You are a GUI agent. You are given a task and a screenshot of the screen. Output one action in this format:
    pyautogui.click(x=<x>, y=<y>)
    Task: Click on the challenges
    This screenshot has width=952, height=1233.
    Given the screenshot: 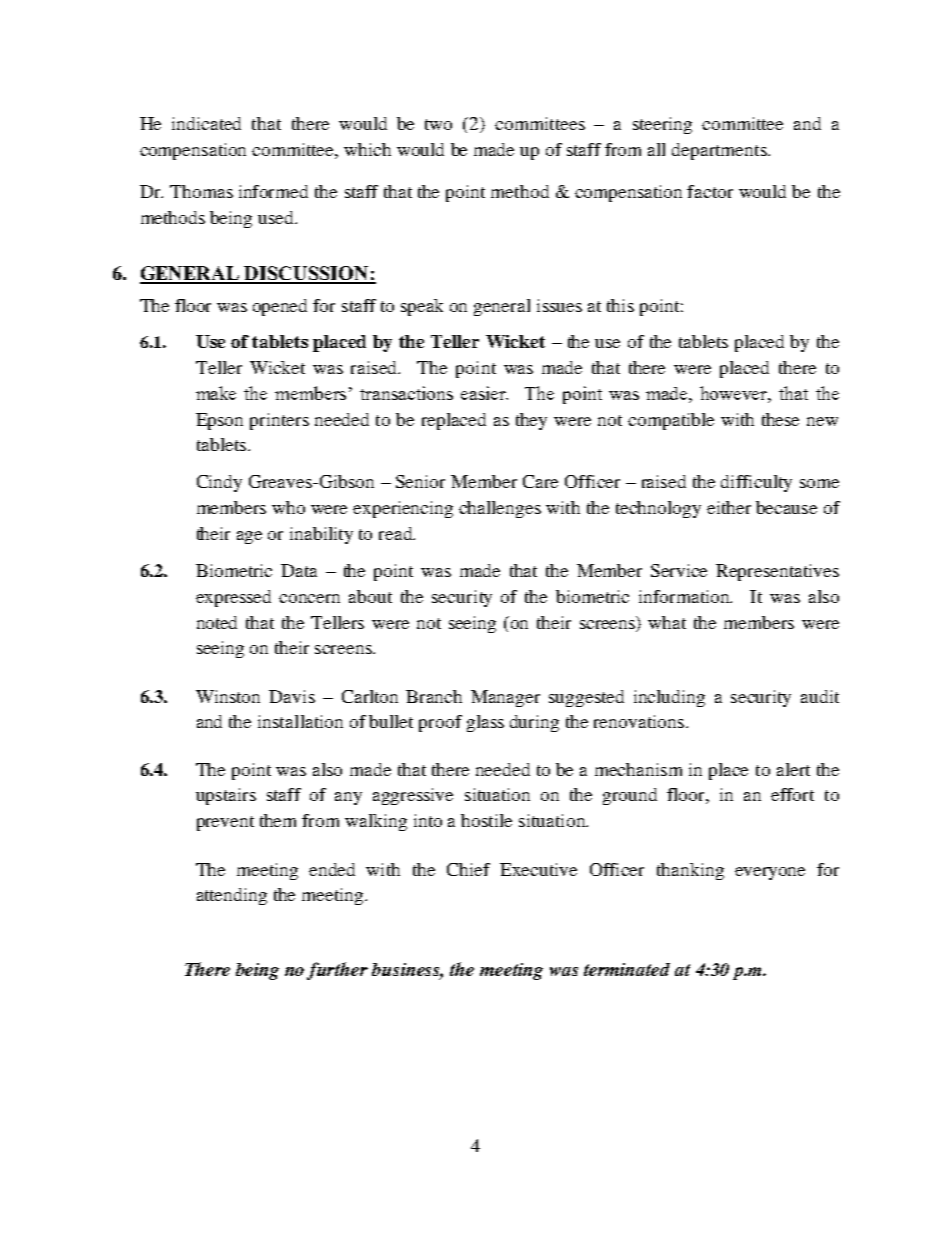 What is the action you would take?
    pyautogui.click(x=500, y=509)
